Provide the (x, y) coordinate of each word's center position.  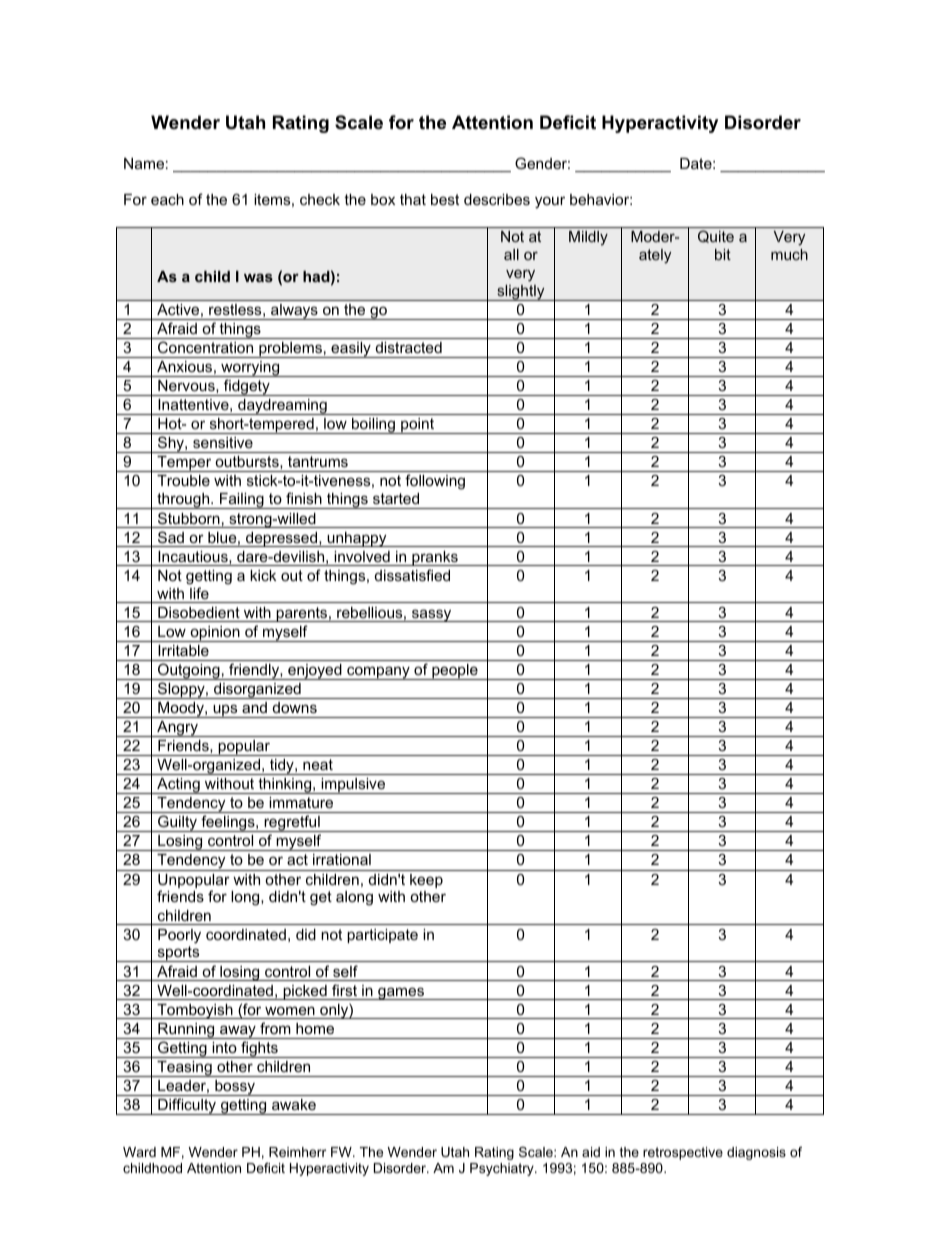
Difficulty (187, 1106)
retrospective (683, 1153)
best (445, 199)
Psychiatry (503, 1169)
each (167, 199)
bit (723, 254)
